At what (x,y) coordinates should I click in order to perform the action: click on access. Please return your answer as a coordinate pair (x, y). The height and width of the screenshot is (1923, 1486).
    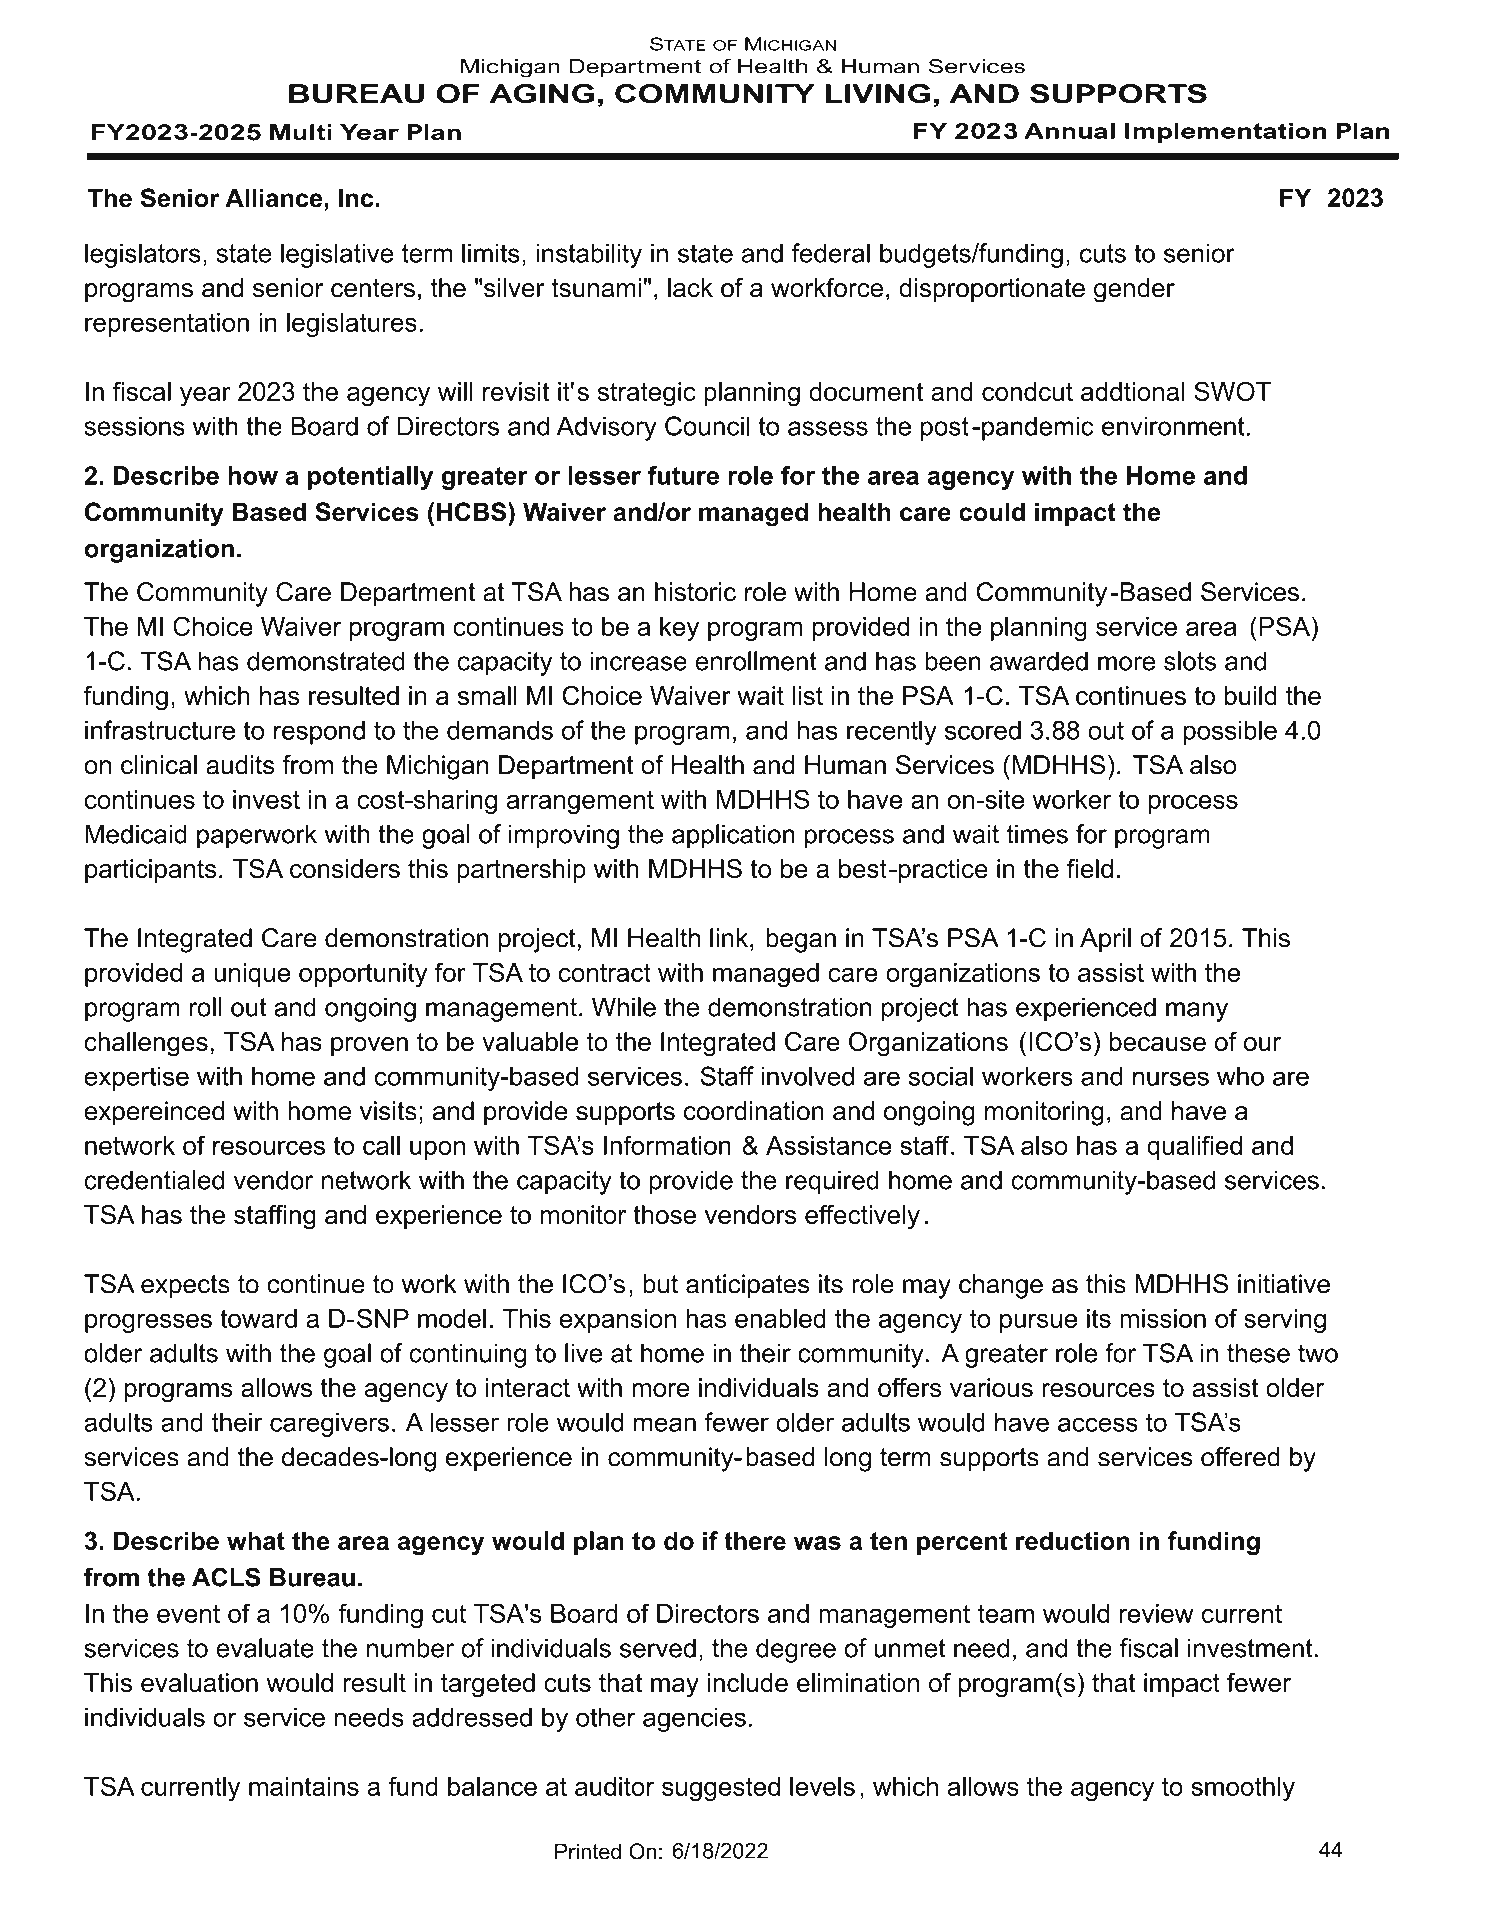
    Looking at the image, I should click on (1098, 1424).
